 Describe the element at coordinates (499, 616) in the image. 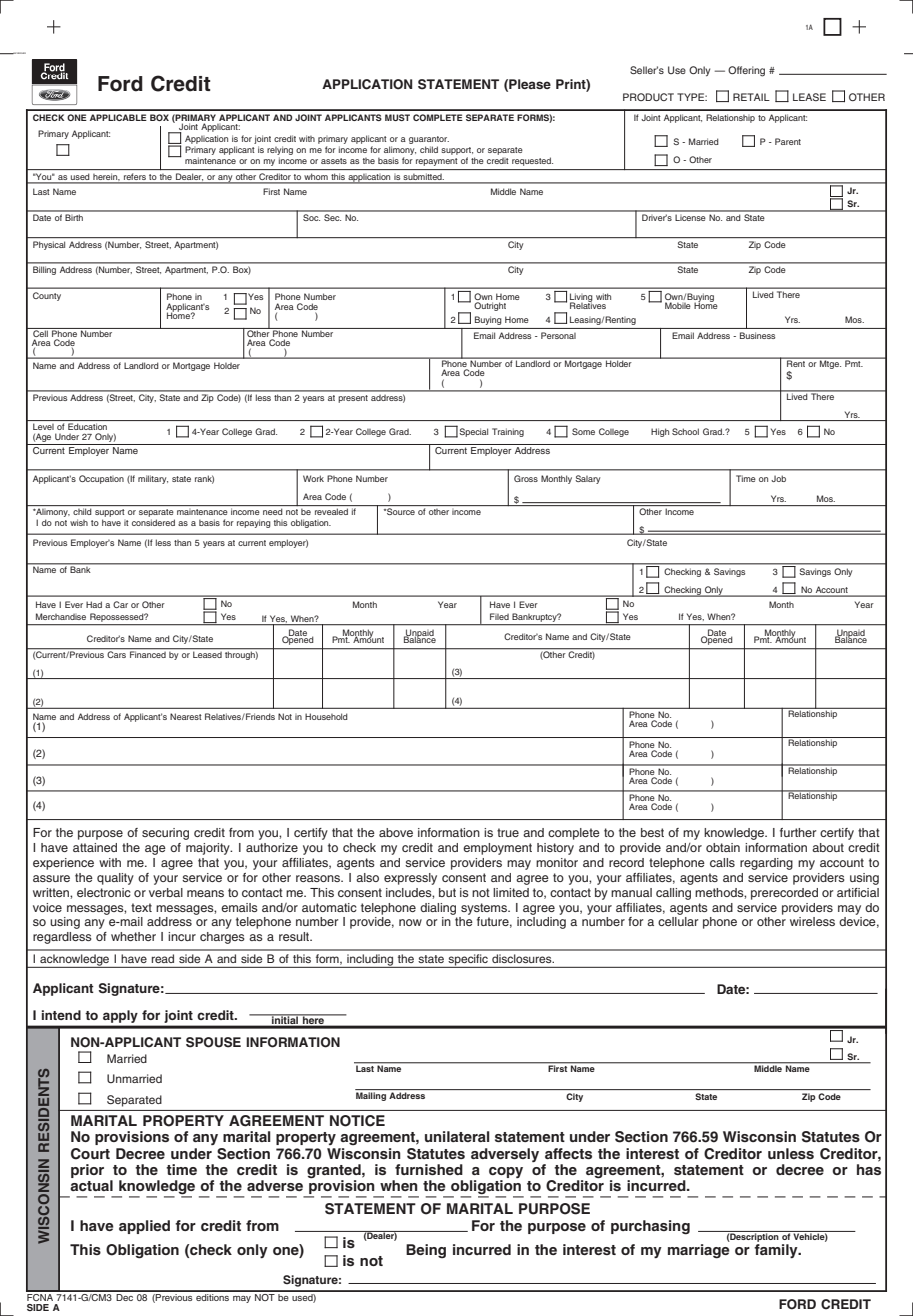

I see `Filed` at that location.
